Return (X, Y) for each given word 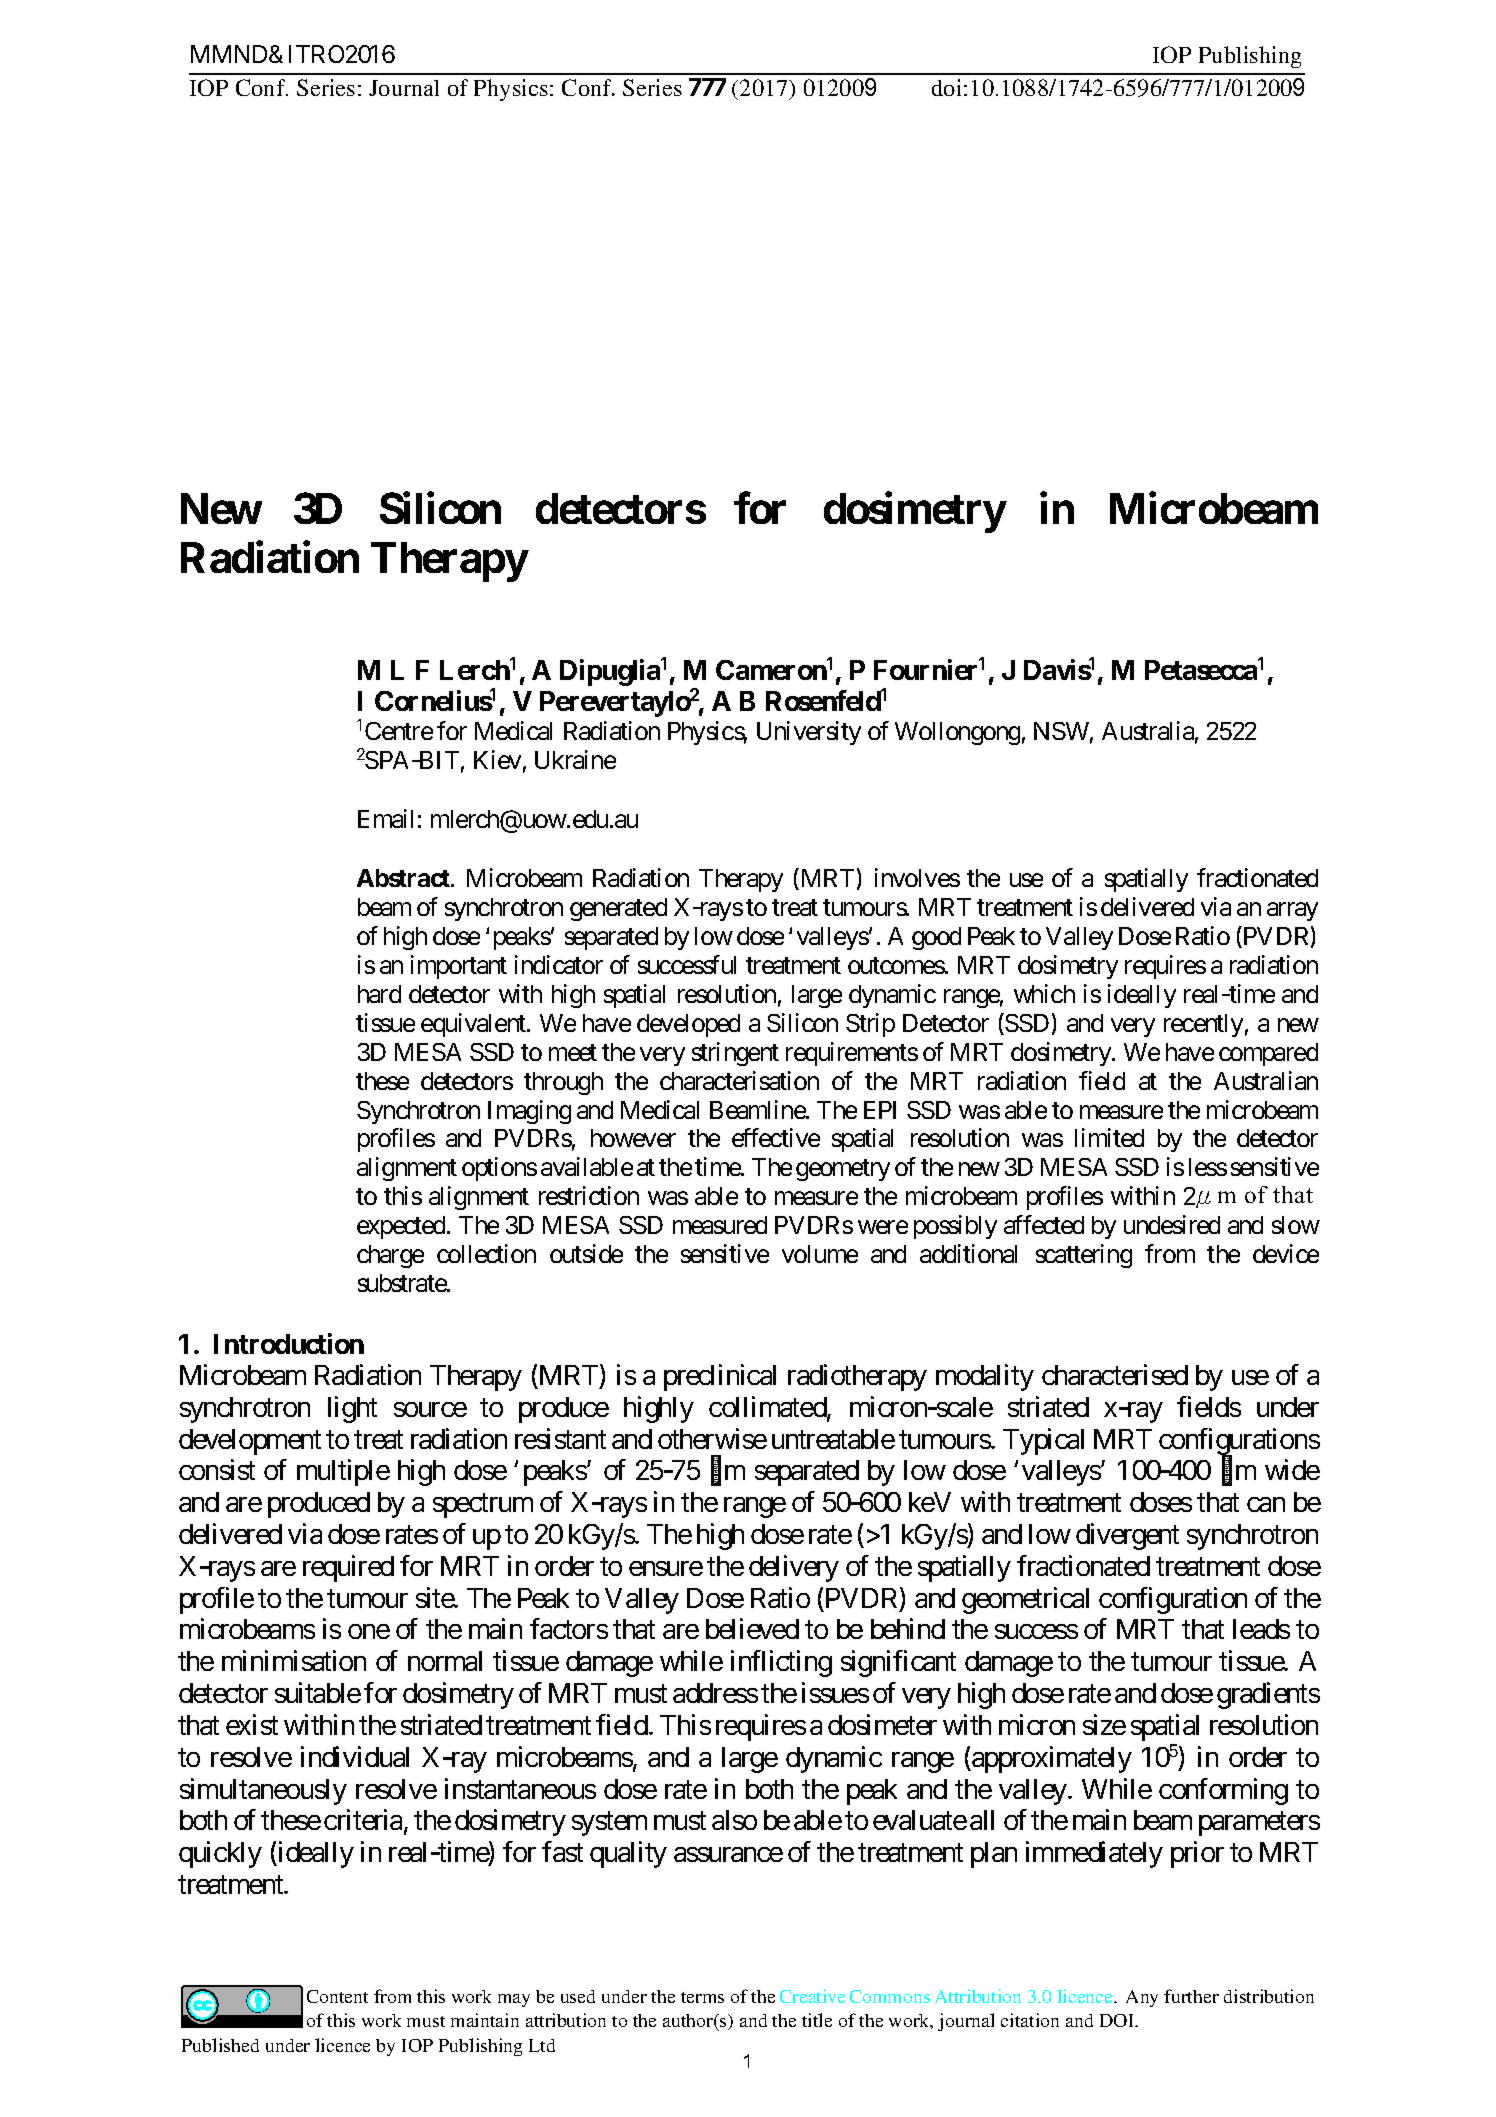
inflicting (781, 1663)
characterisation (739, 1080)
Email (385, 818)
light (352, 1409)
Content (337, 1996)
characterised (1115, 1374)
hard (379, 994)
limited (1109, 1137)
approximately (1051, 1759)
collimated (768, 1408)
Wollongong (957, 733)
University (809, 733)
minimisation (294, 1660)
